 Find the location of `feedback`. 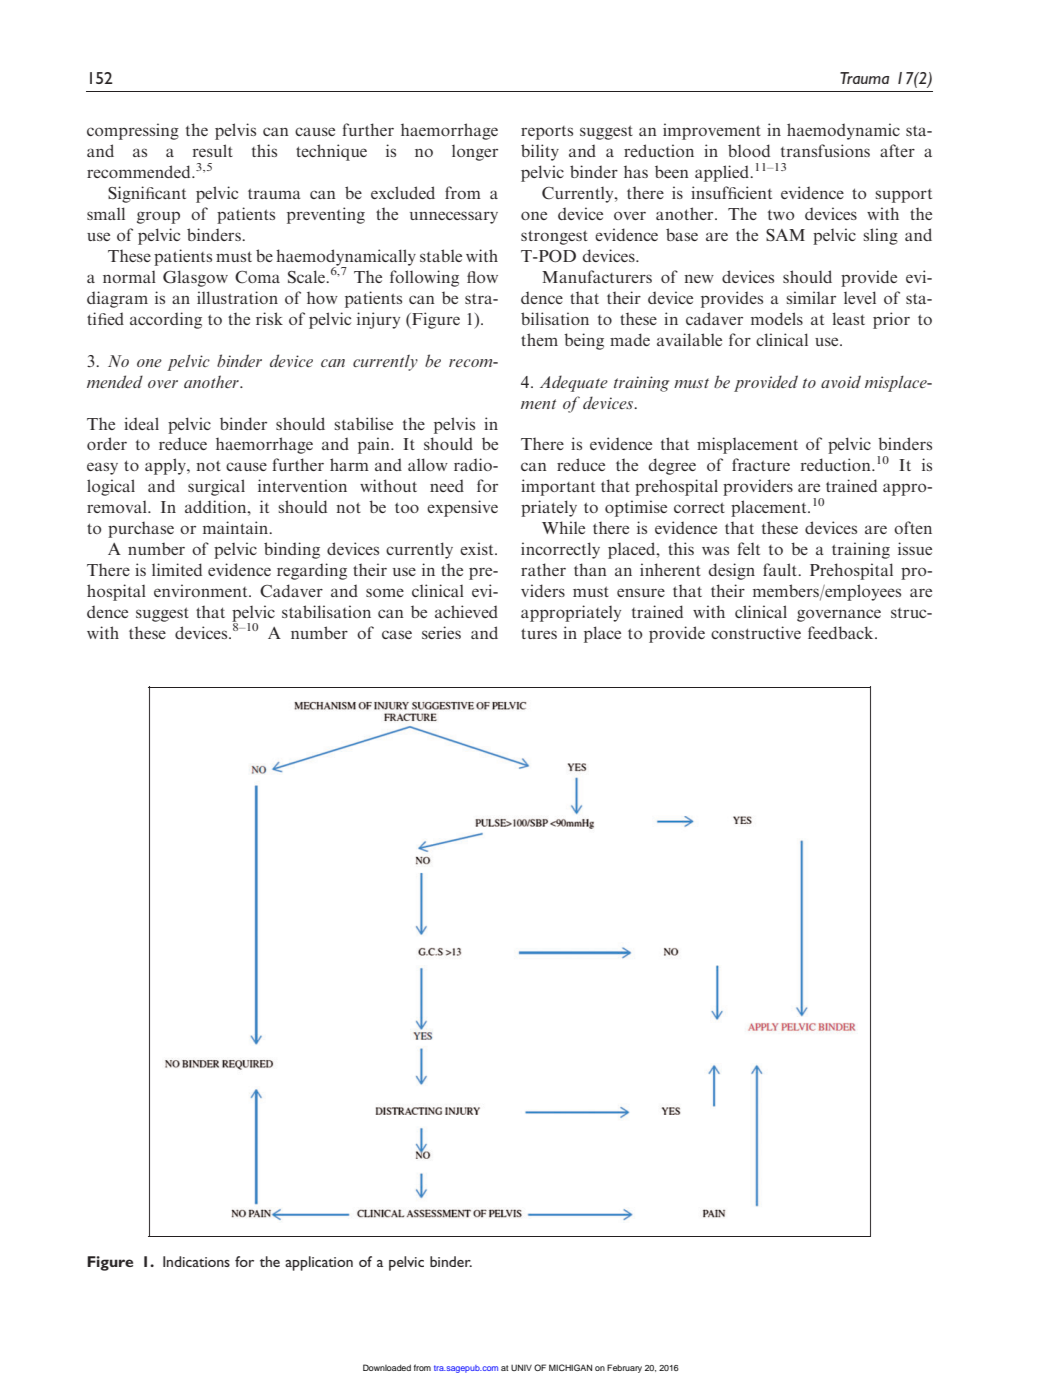

feedback is located at coordinates (842, 632).
